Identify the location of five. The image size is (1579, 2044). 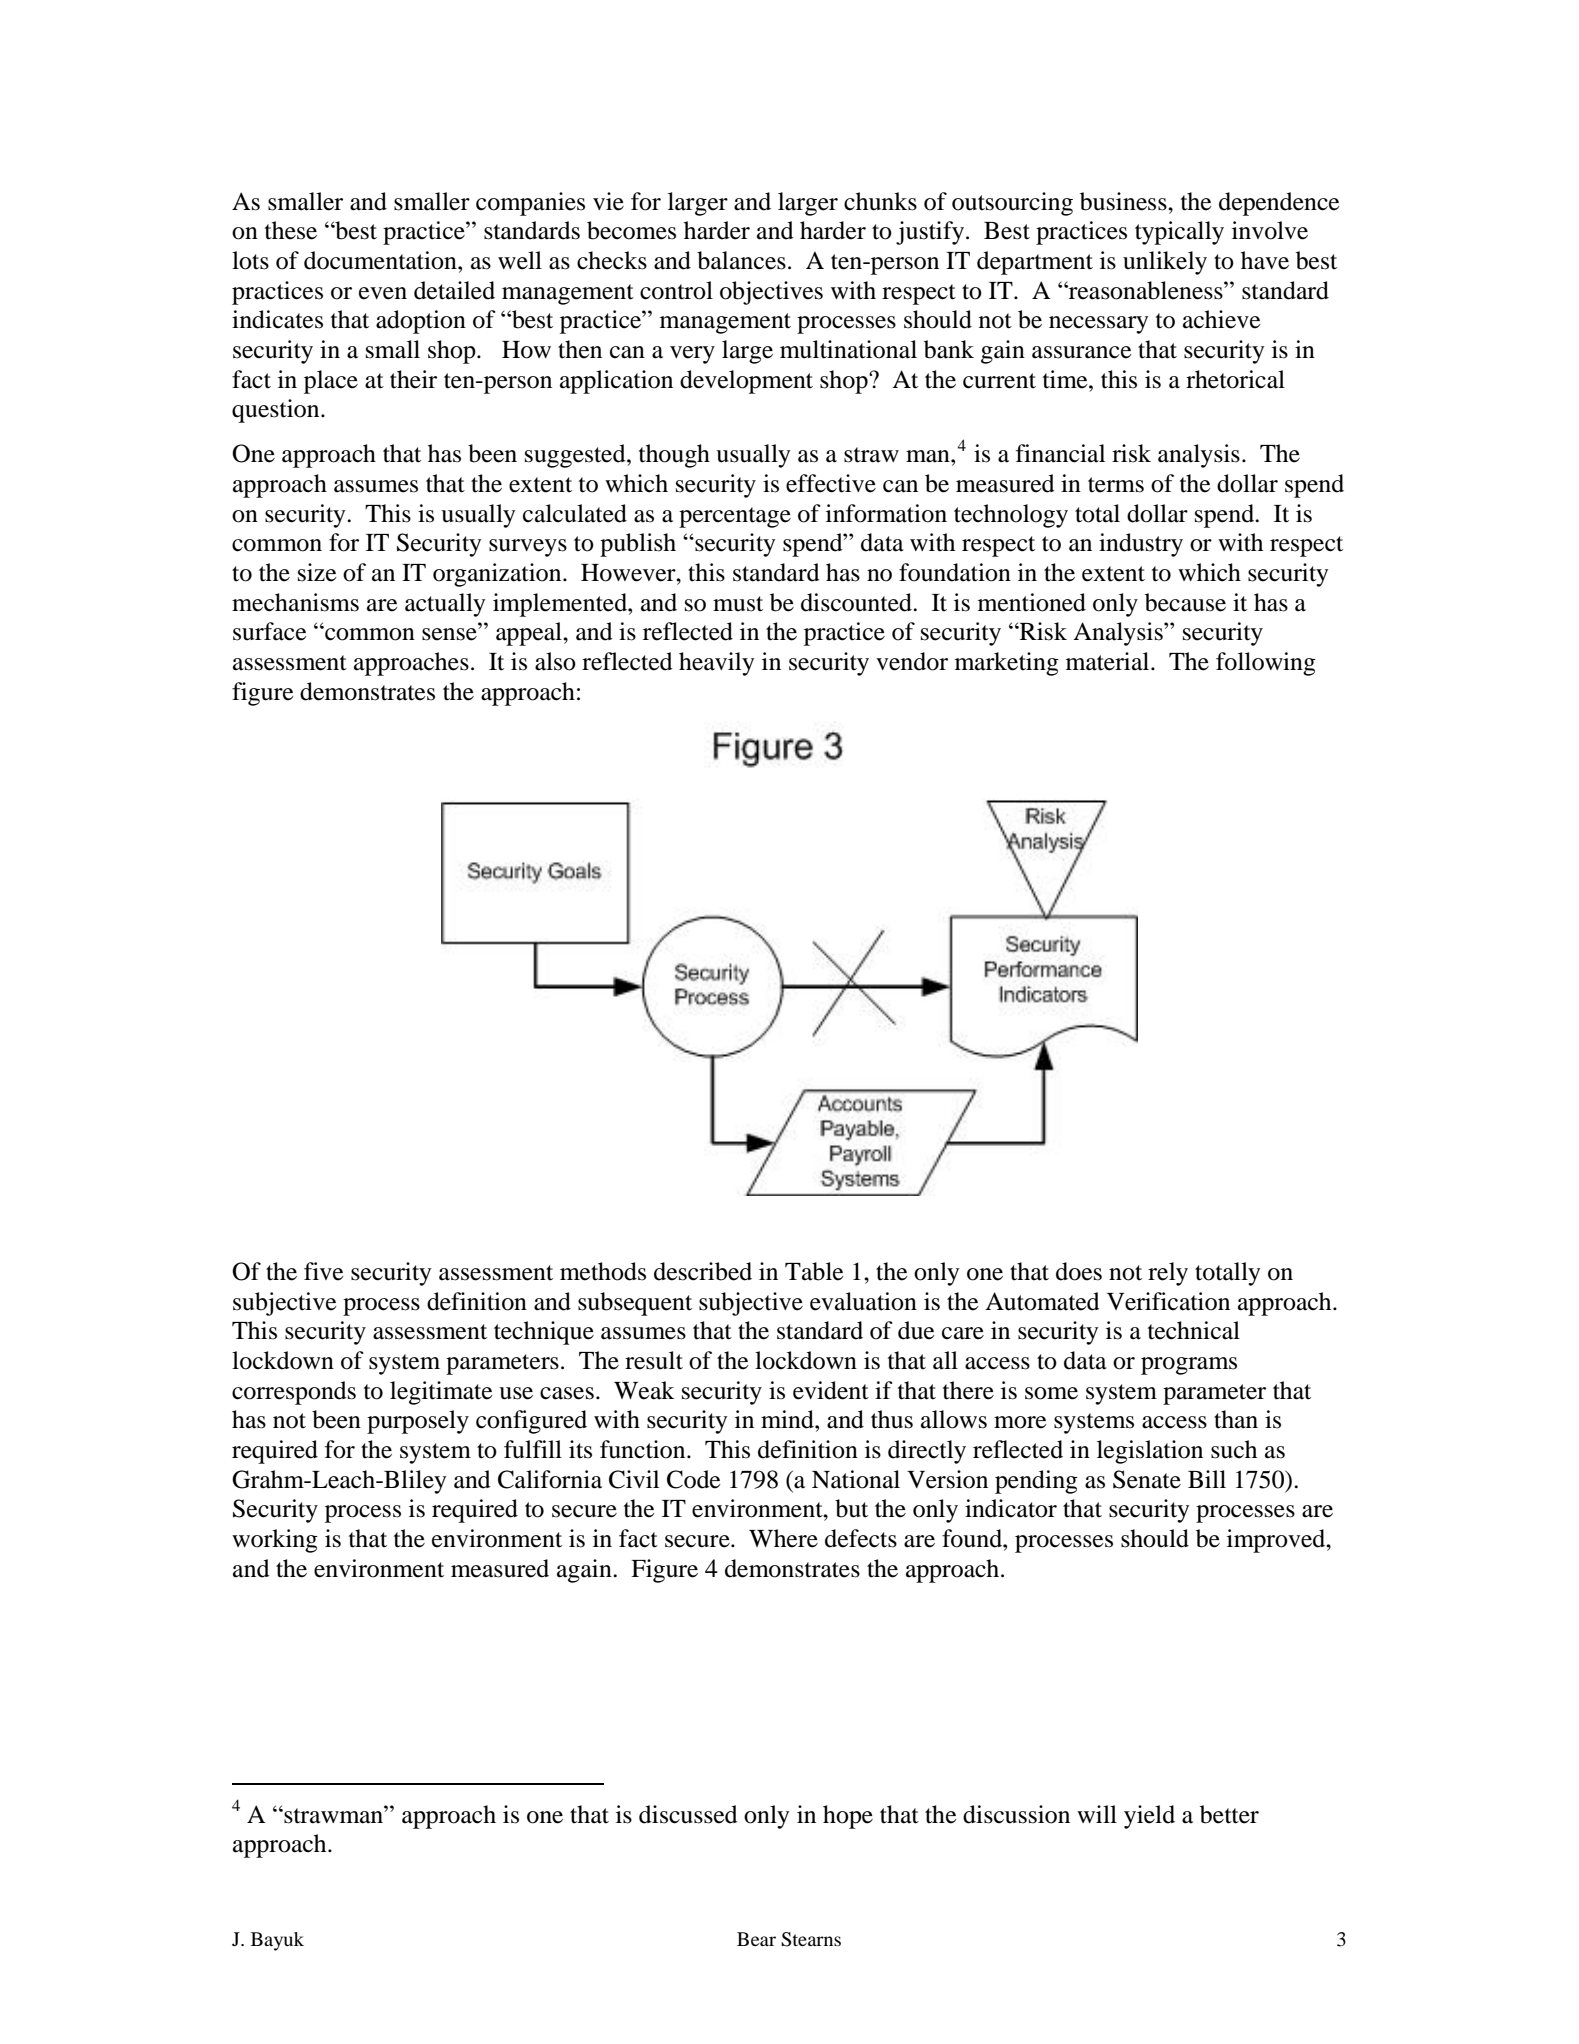
(324, 1271).
